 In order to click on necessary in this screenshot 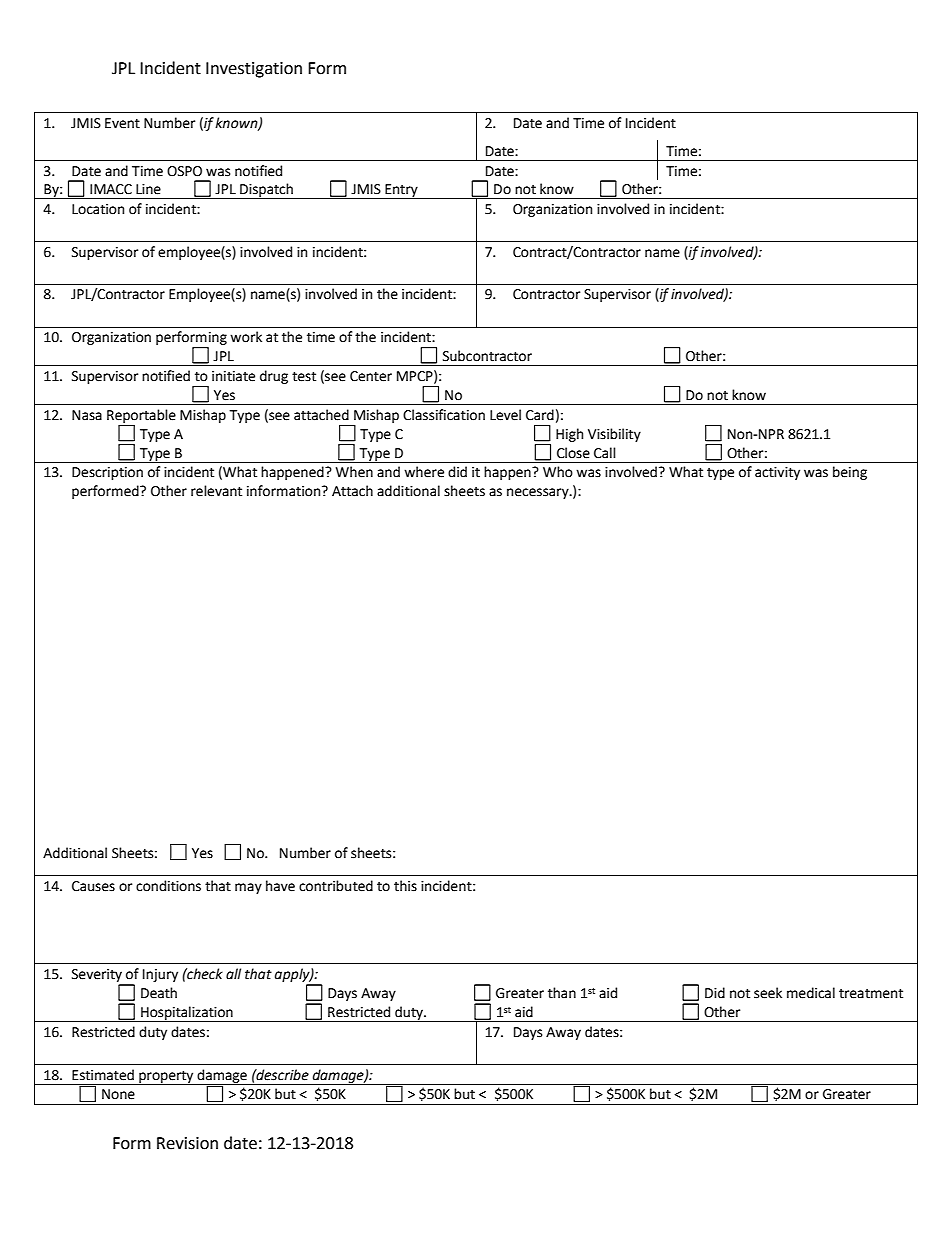, I will do `click(539, 493)`.
